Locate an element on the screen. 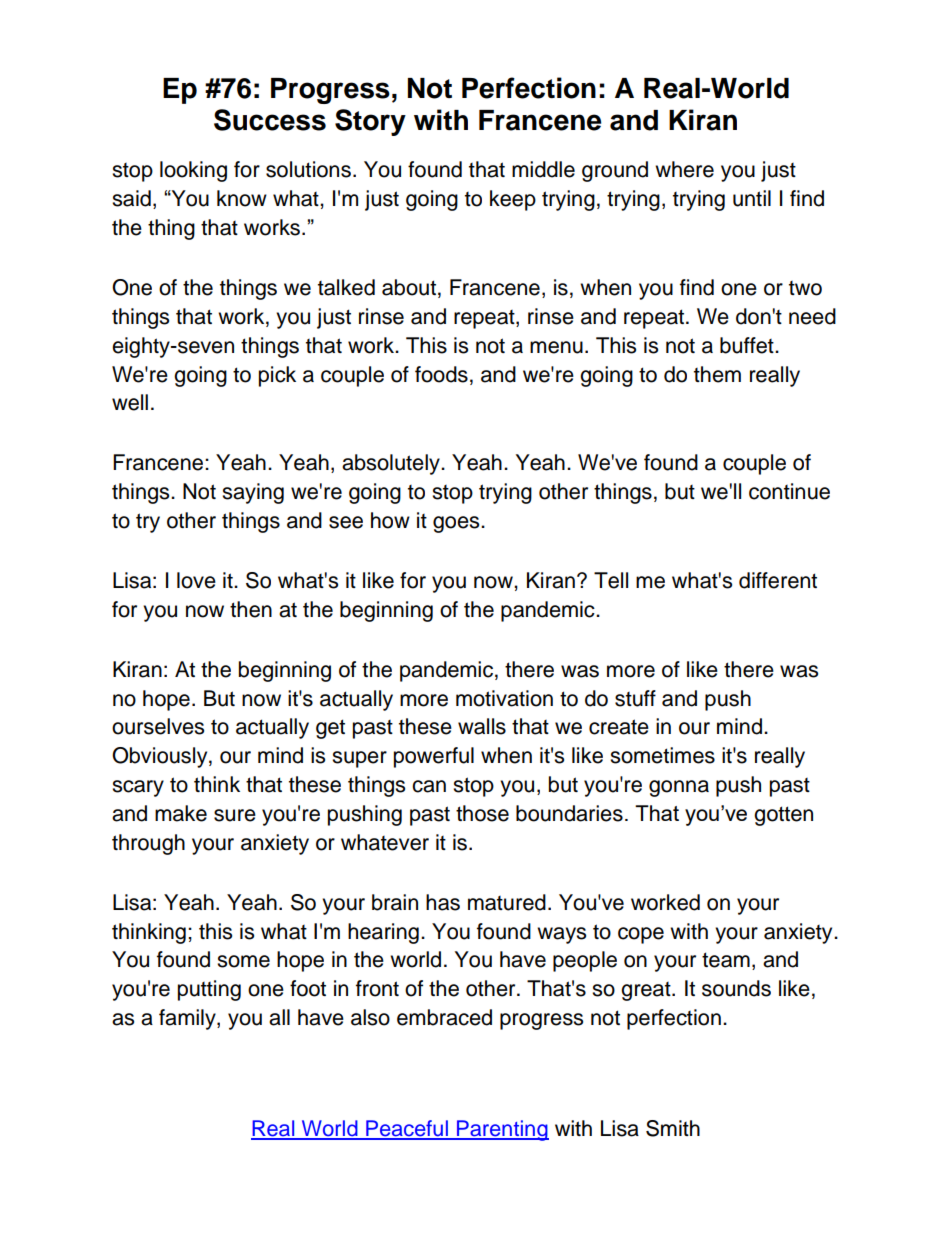 The image size is (952, 1233). goes is located at coordinates (457, 524).
